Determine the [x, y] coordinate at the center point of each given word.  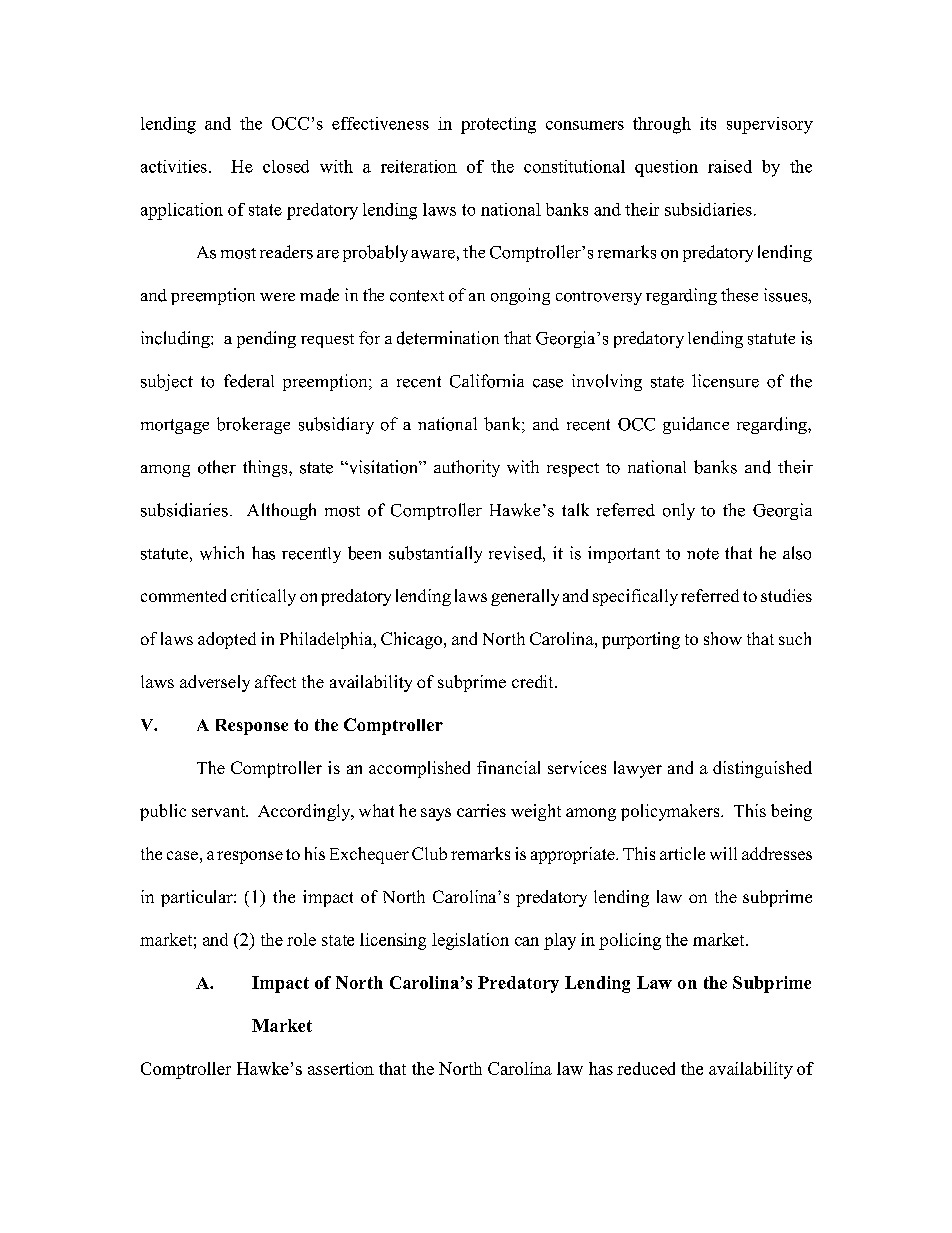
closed [286, 166]
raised [730, 166]
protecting [498, 125]
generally [525, 597]
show [723, 638]
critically [263, 597]
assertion [341, 1068]
